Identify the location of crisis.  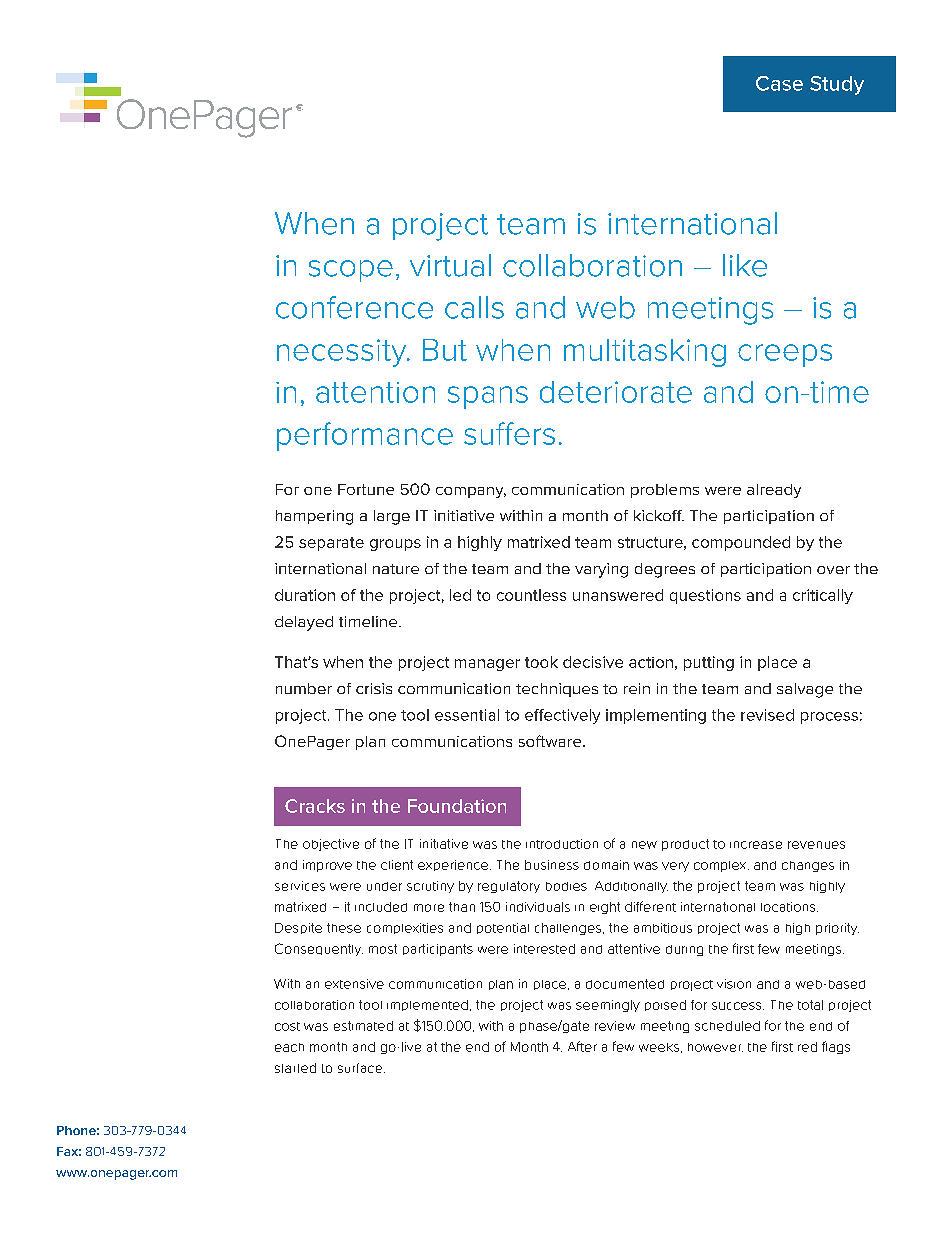
(374, 688).
